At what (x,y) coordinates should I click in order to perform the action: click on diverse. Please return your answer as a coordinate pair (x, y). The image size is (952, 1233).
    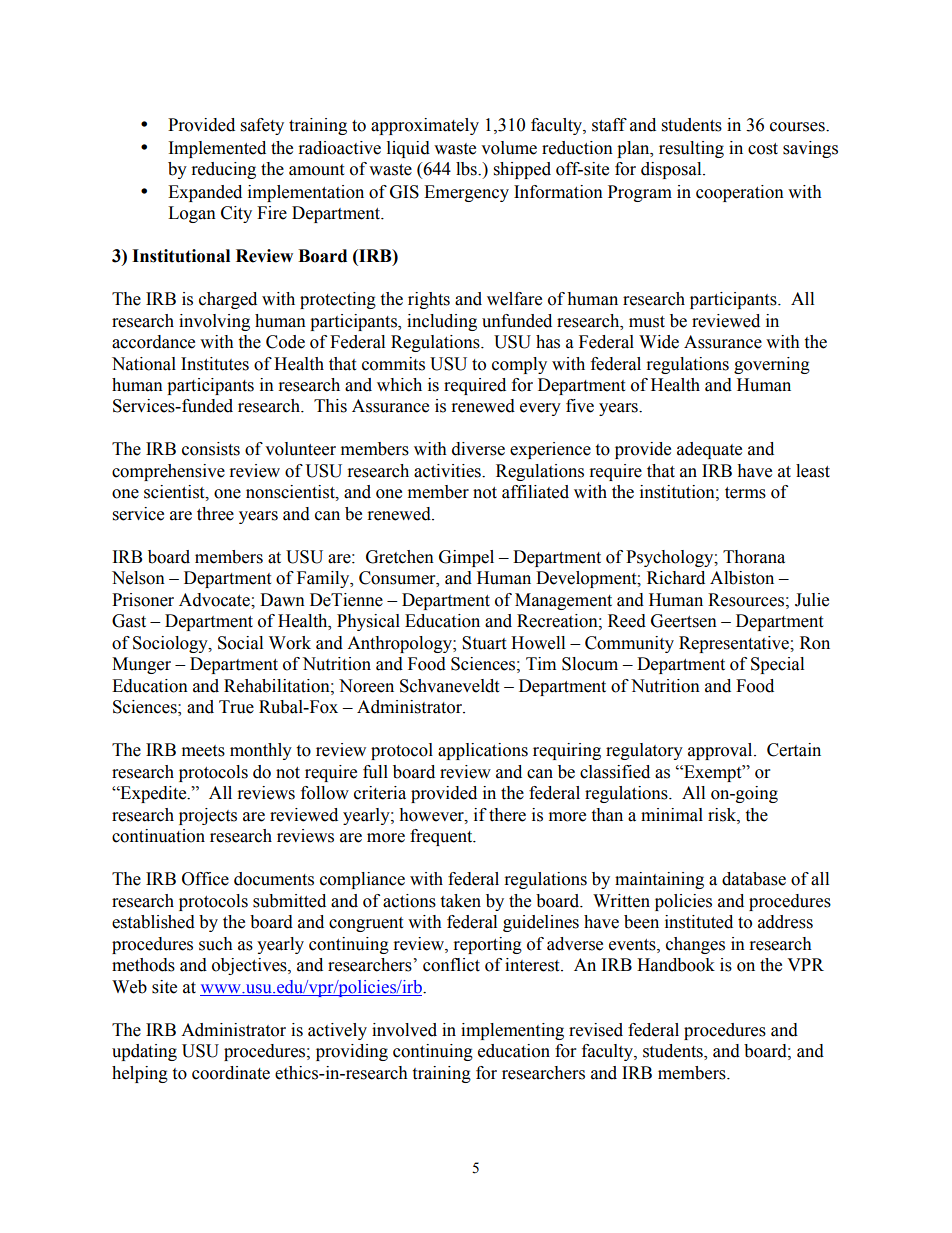
    Looking at the image, I should click on (478, 449).
